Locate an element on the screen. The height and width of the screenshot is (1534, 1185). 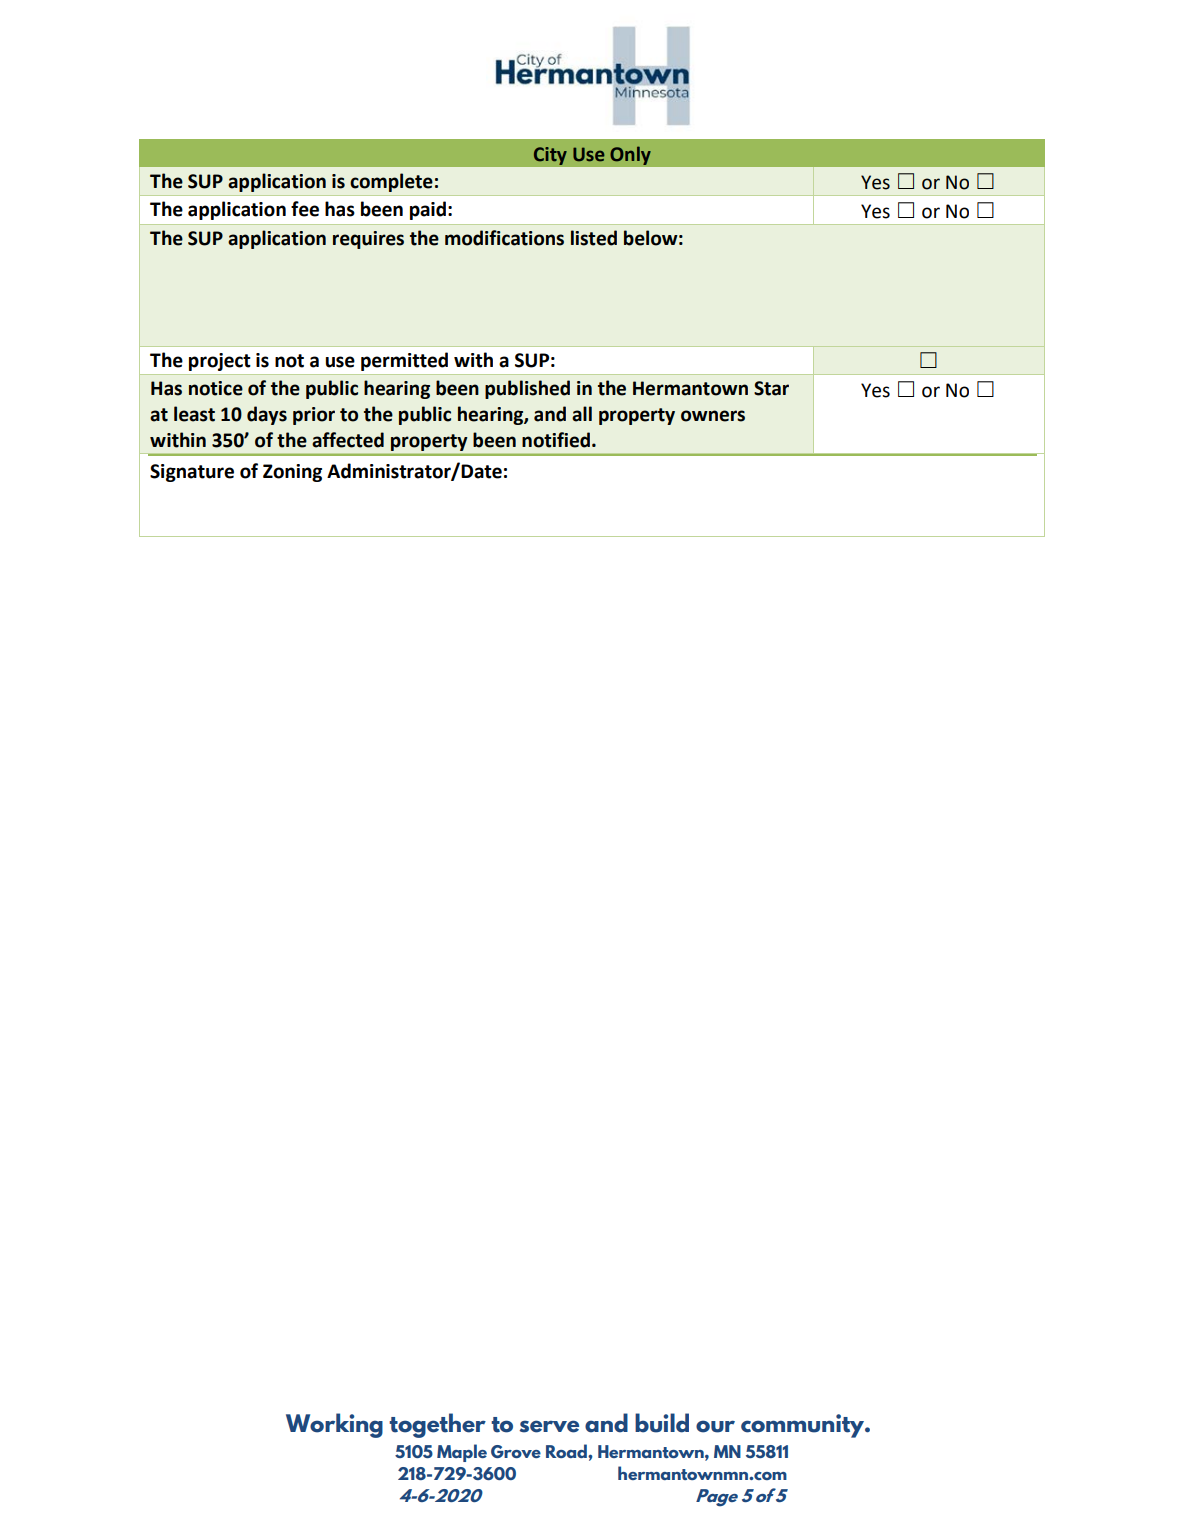
Working is located at coordinates (334, 1425).
